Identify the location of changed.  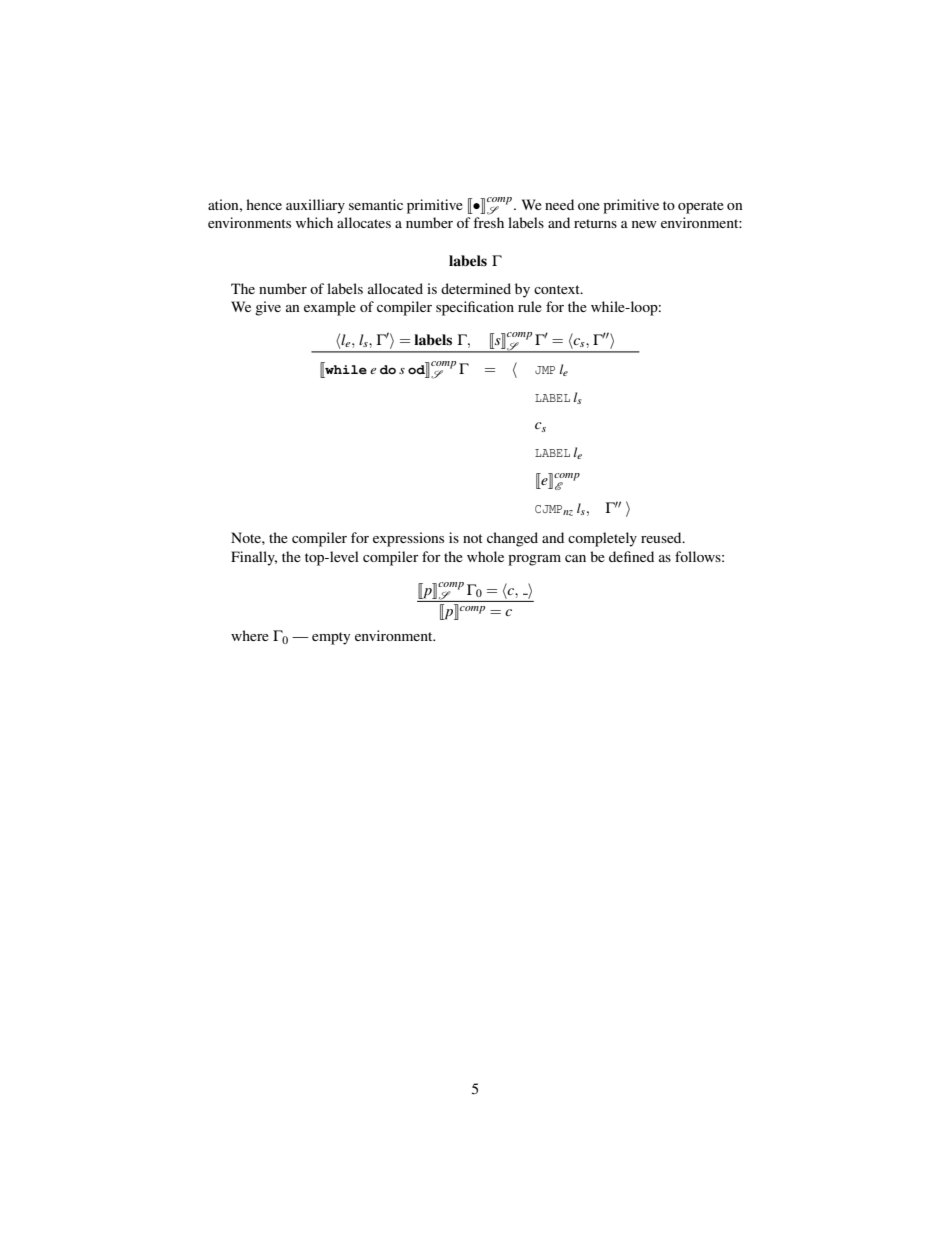
(512, 539).
